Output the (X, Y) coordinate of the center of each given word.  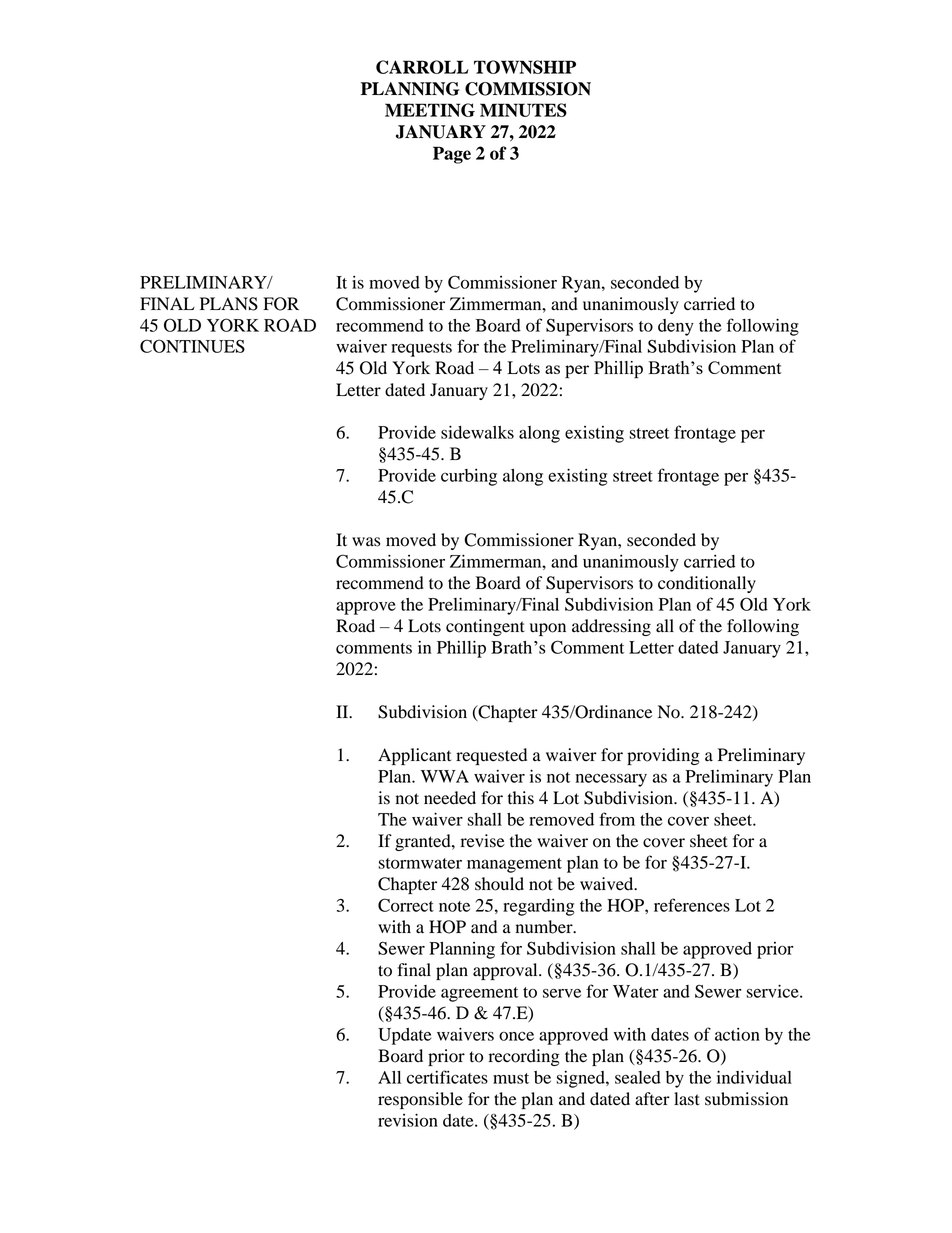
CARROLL (422, 67)
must (511, 1078)
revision (408, 1120)
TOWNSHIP (525, 67)
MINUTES (523, 110)
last (687, 1099)
